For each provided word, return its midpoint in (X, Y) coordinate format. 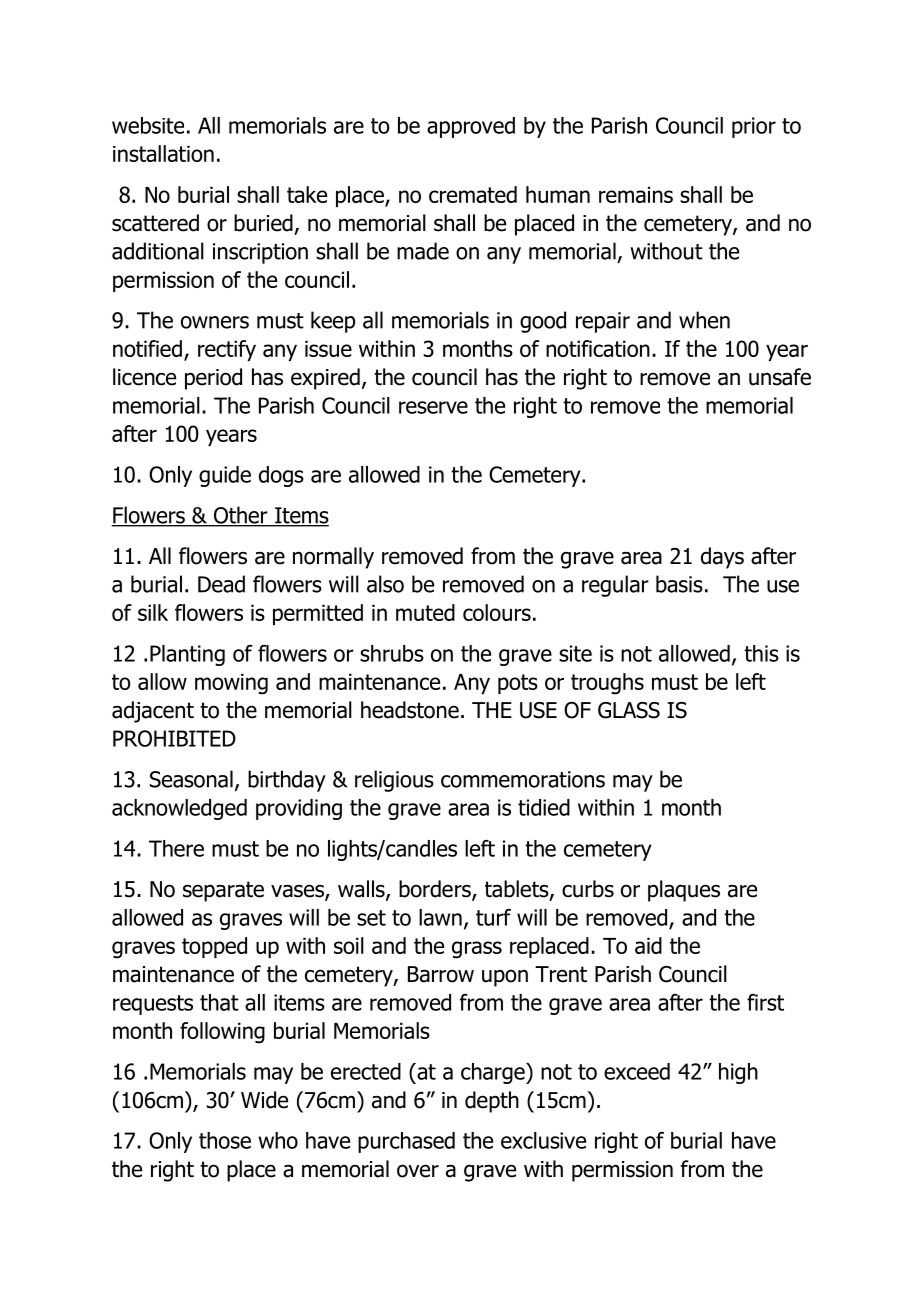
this (761, 653)
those (225, 1140)
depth (492, 1102)
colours (497, 612)
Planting (187, 655)
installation (163, 153)
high (738, 1073)
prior (754, 127)
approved (471, 127)
